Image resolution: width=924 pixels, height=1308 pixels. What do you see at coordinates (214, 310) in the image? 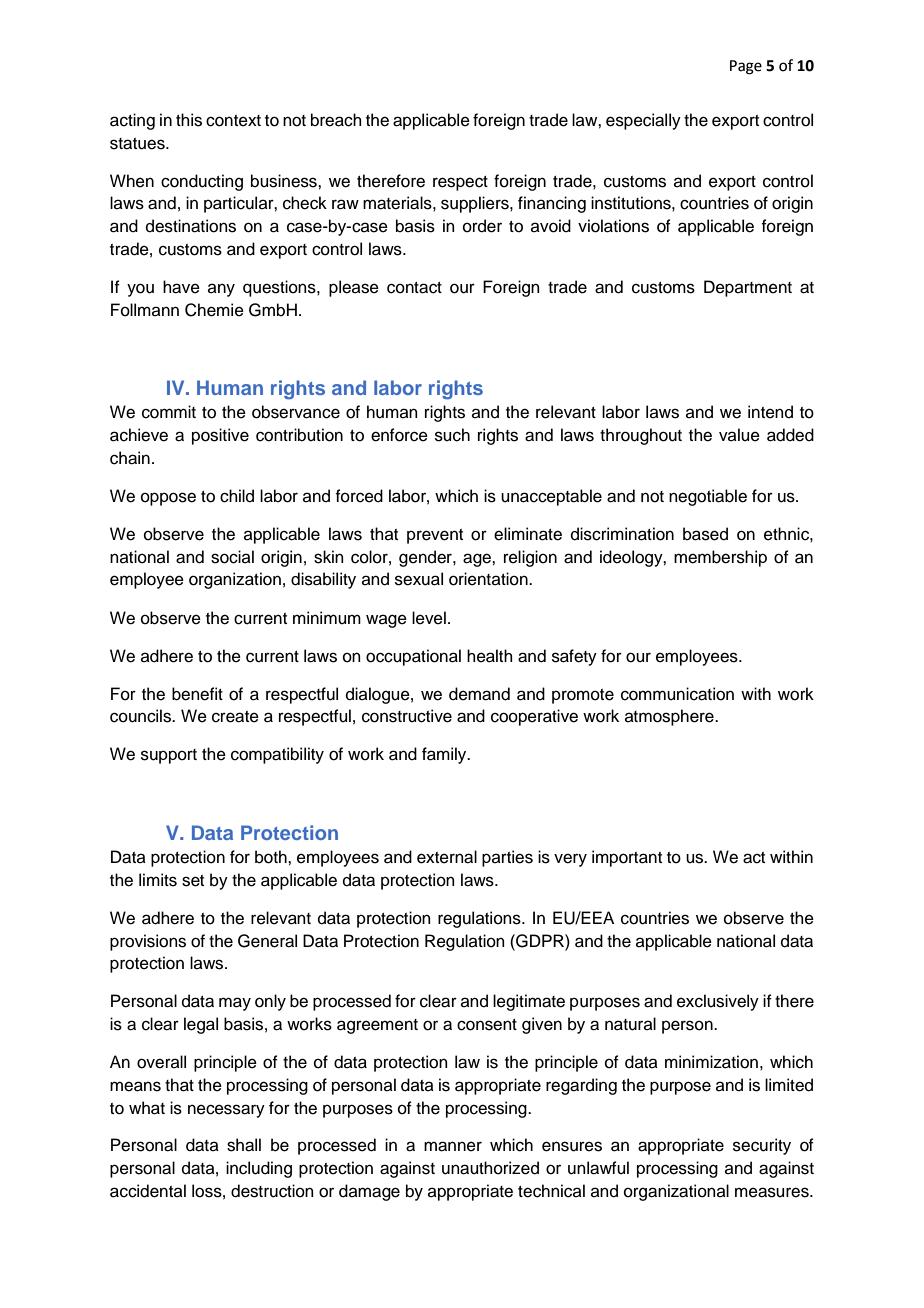
I see `Chemie` at bounding box center [214, 310].
